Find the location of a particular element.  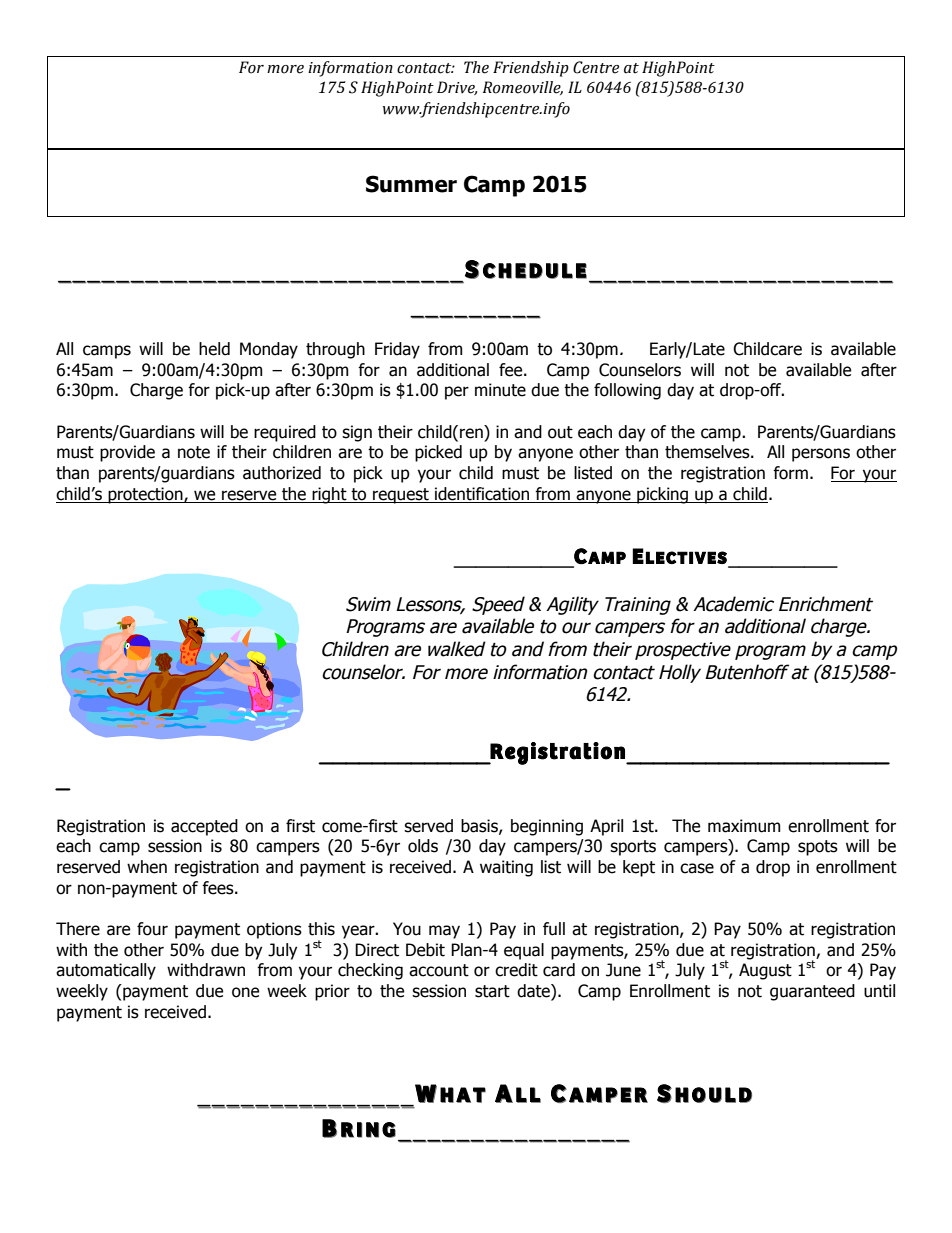

accepted is located at coordinates (204, 827).
